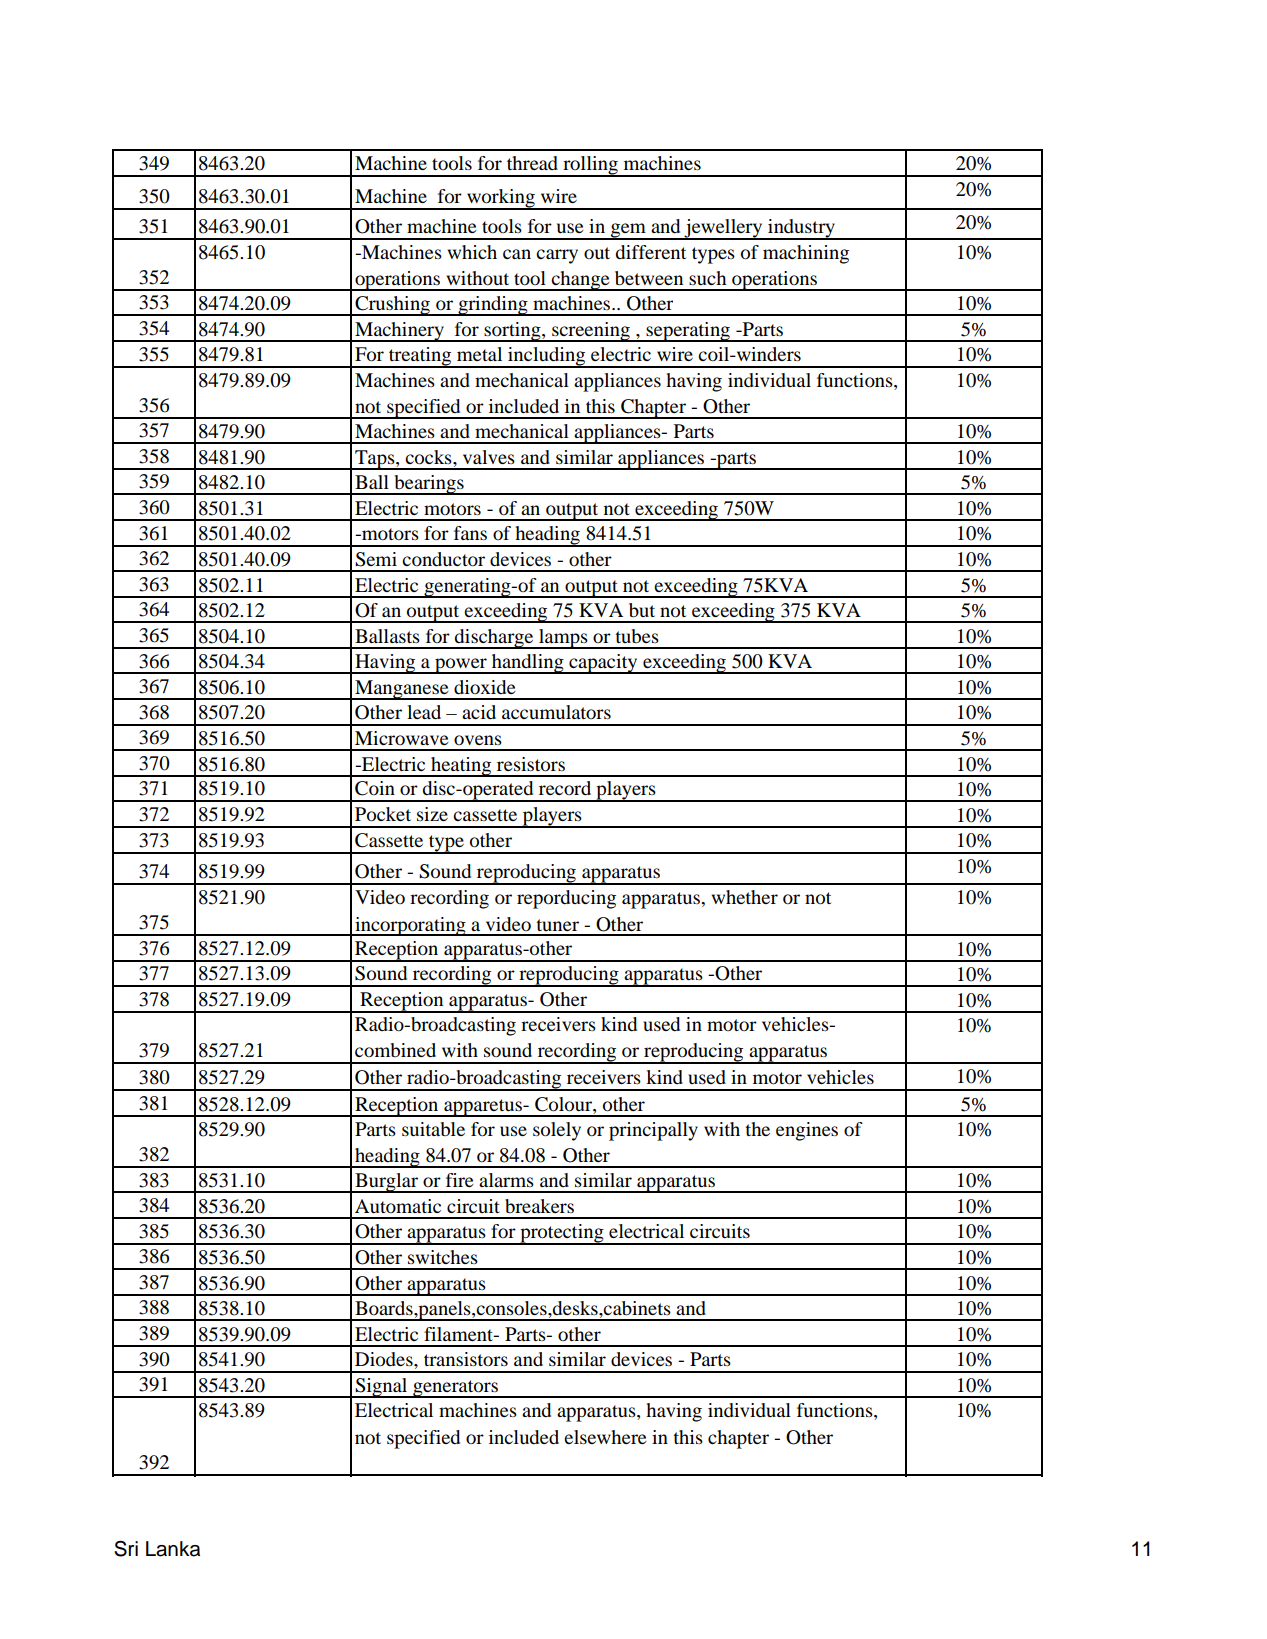 This document has width=1267, height=1639. What do you see at coordinates (501, 199) in the document?
I see `working` at bounding box center [501, 199].
